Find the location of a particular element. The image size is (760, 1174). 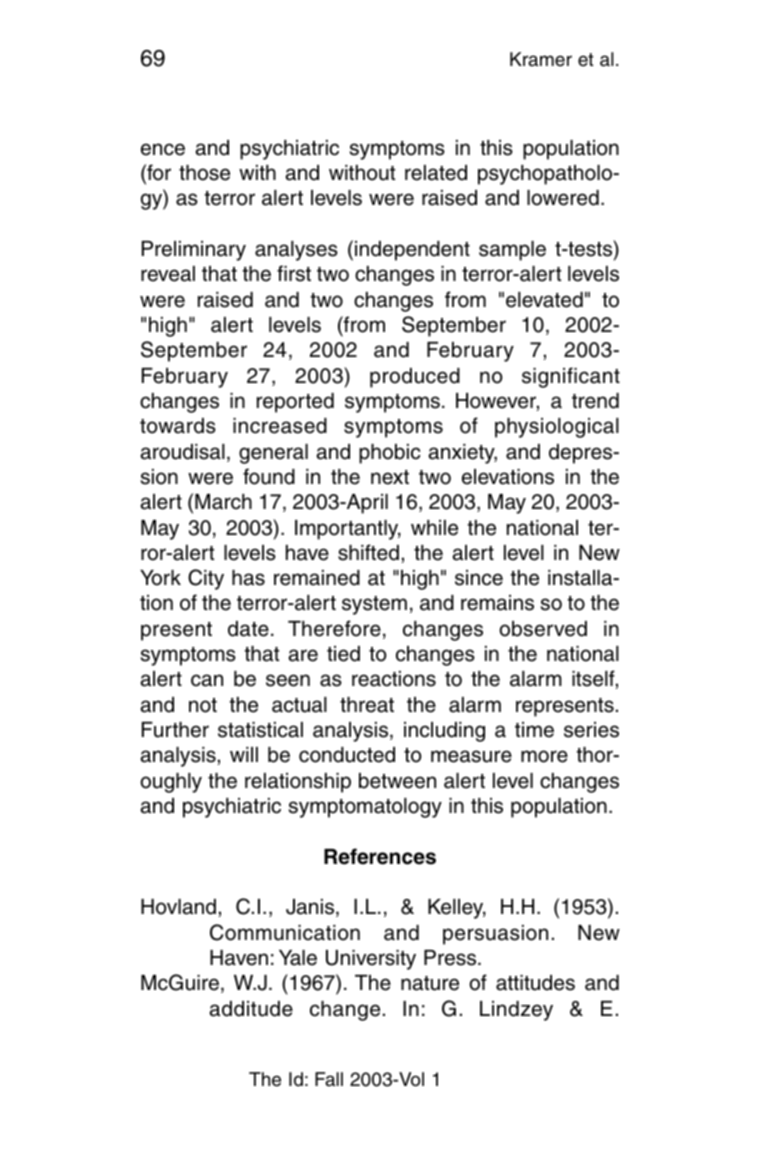

produced is located at coordinates (415, 378).
